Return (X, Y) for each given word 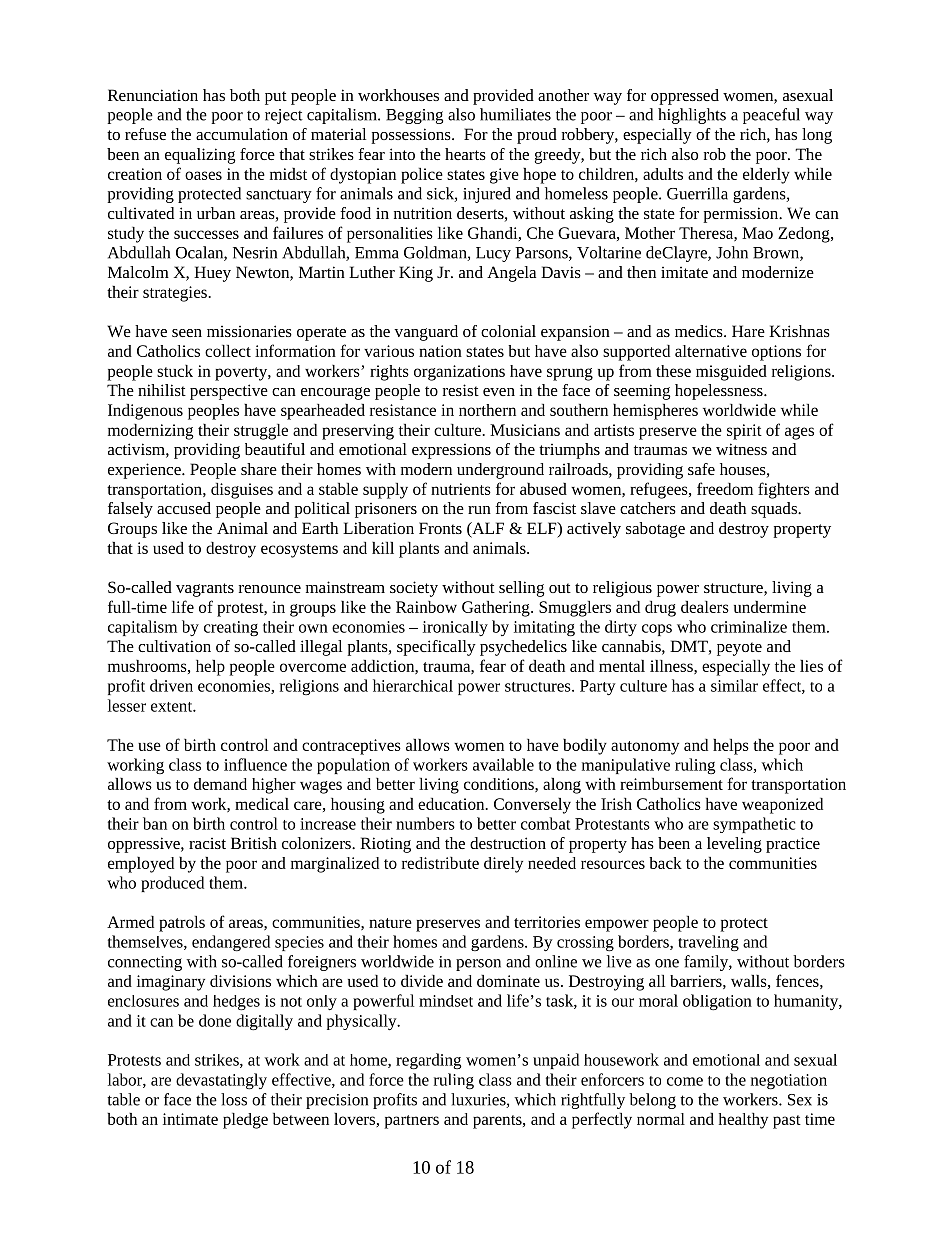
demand (220, 784)
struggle (261, 432)
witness (741, 449)
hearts (465, 154)
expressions (451, 451)
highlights (692, 116)
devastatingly (221, 1081)
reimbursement (671, 784)
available (503, 764)
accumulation (242, 134)
